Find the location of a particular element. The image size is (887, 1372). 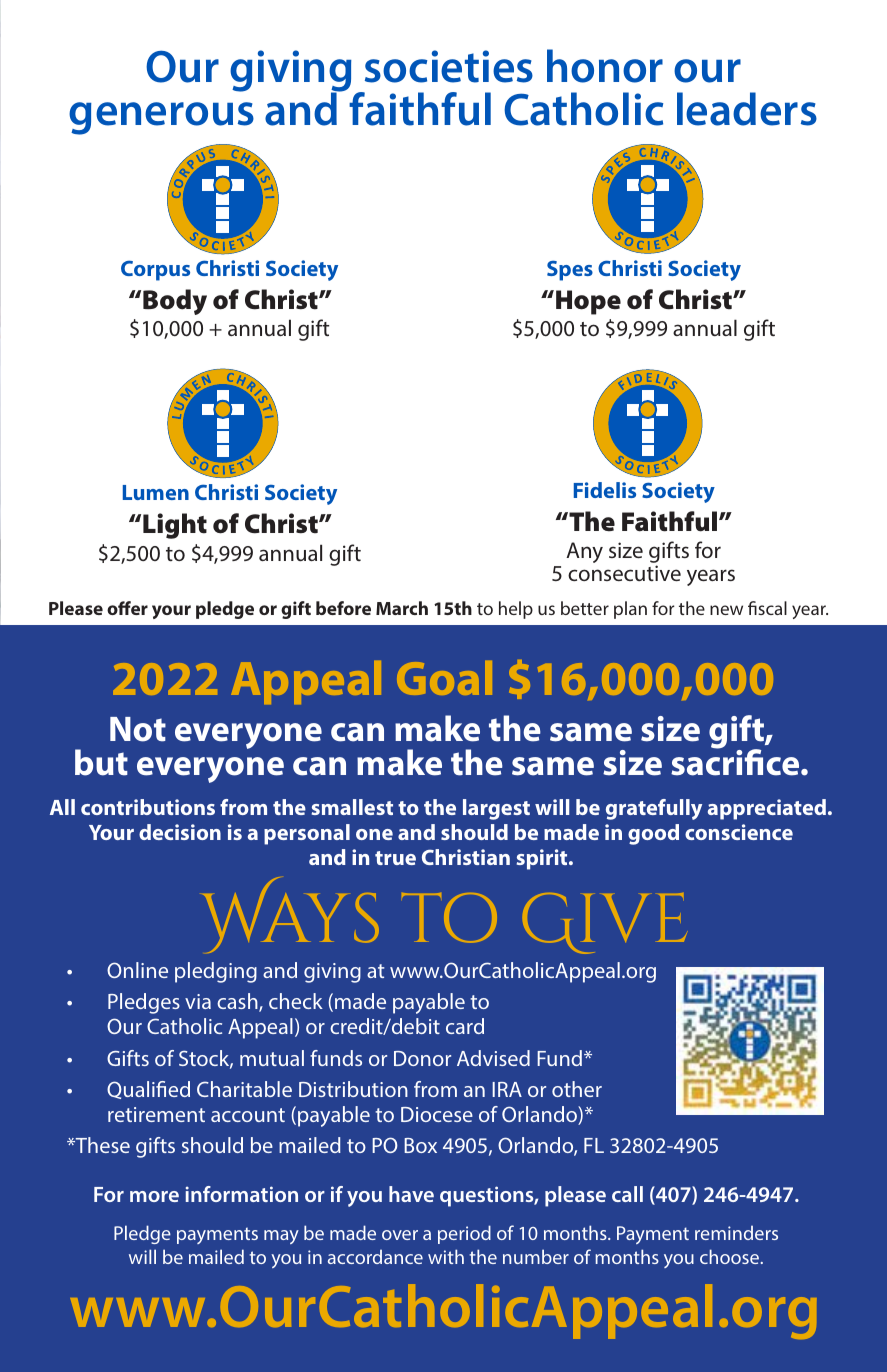

true is located at coordinates (395, 858).
